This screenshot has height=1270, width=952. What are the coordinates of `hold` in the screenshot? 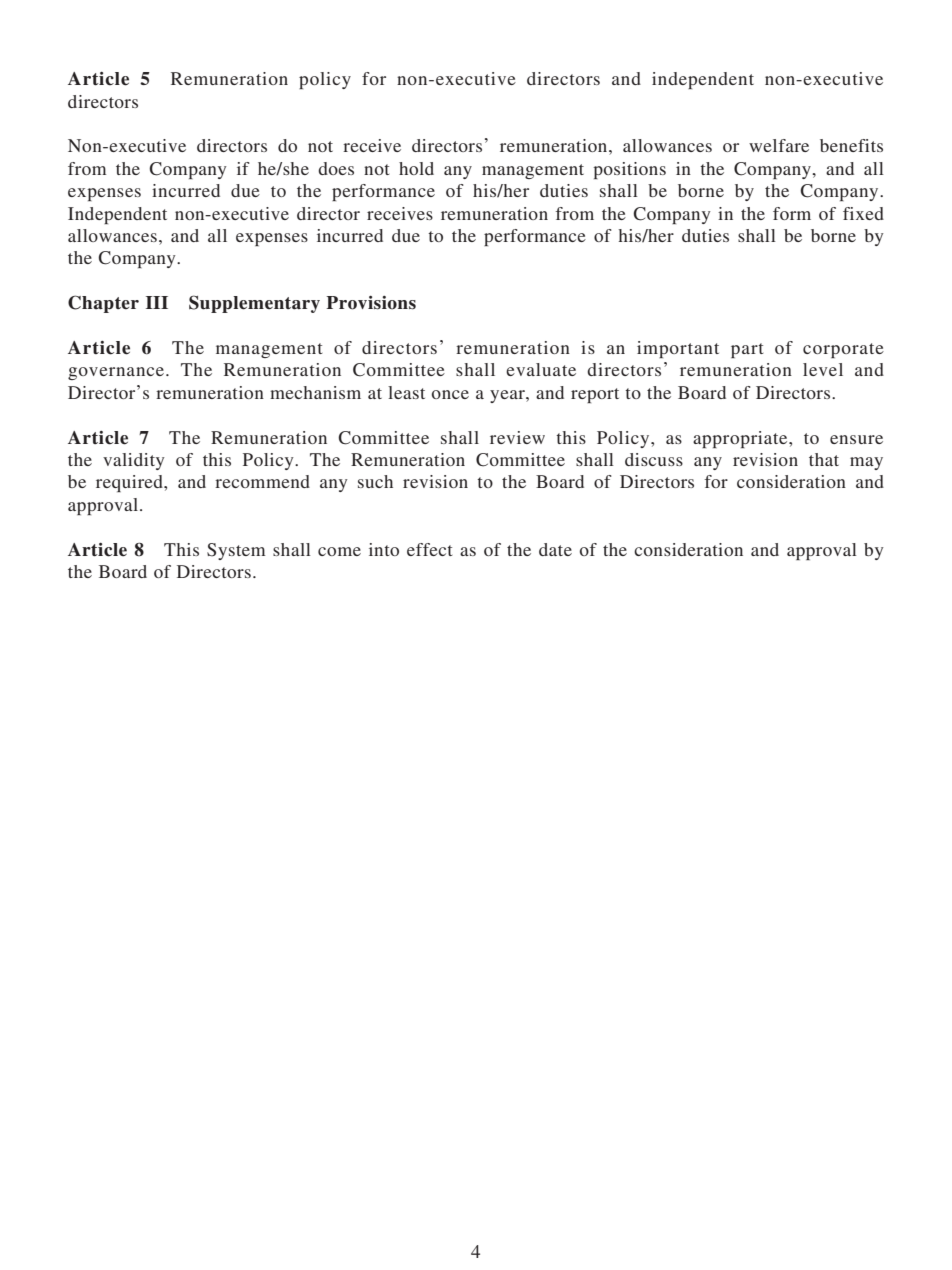 It's located at (416, 168).
